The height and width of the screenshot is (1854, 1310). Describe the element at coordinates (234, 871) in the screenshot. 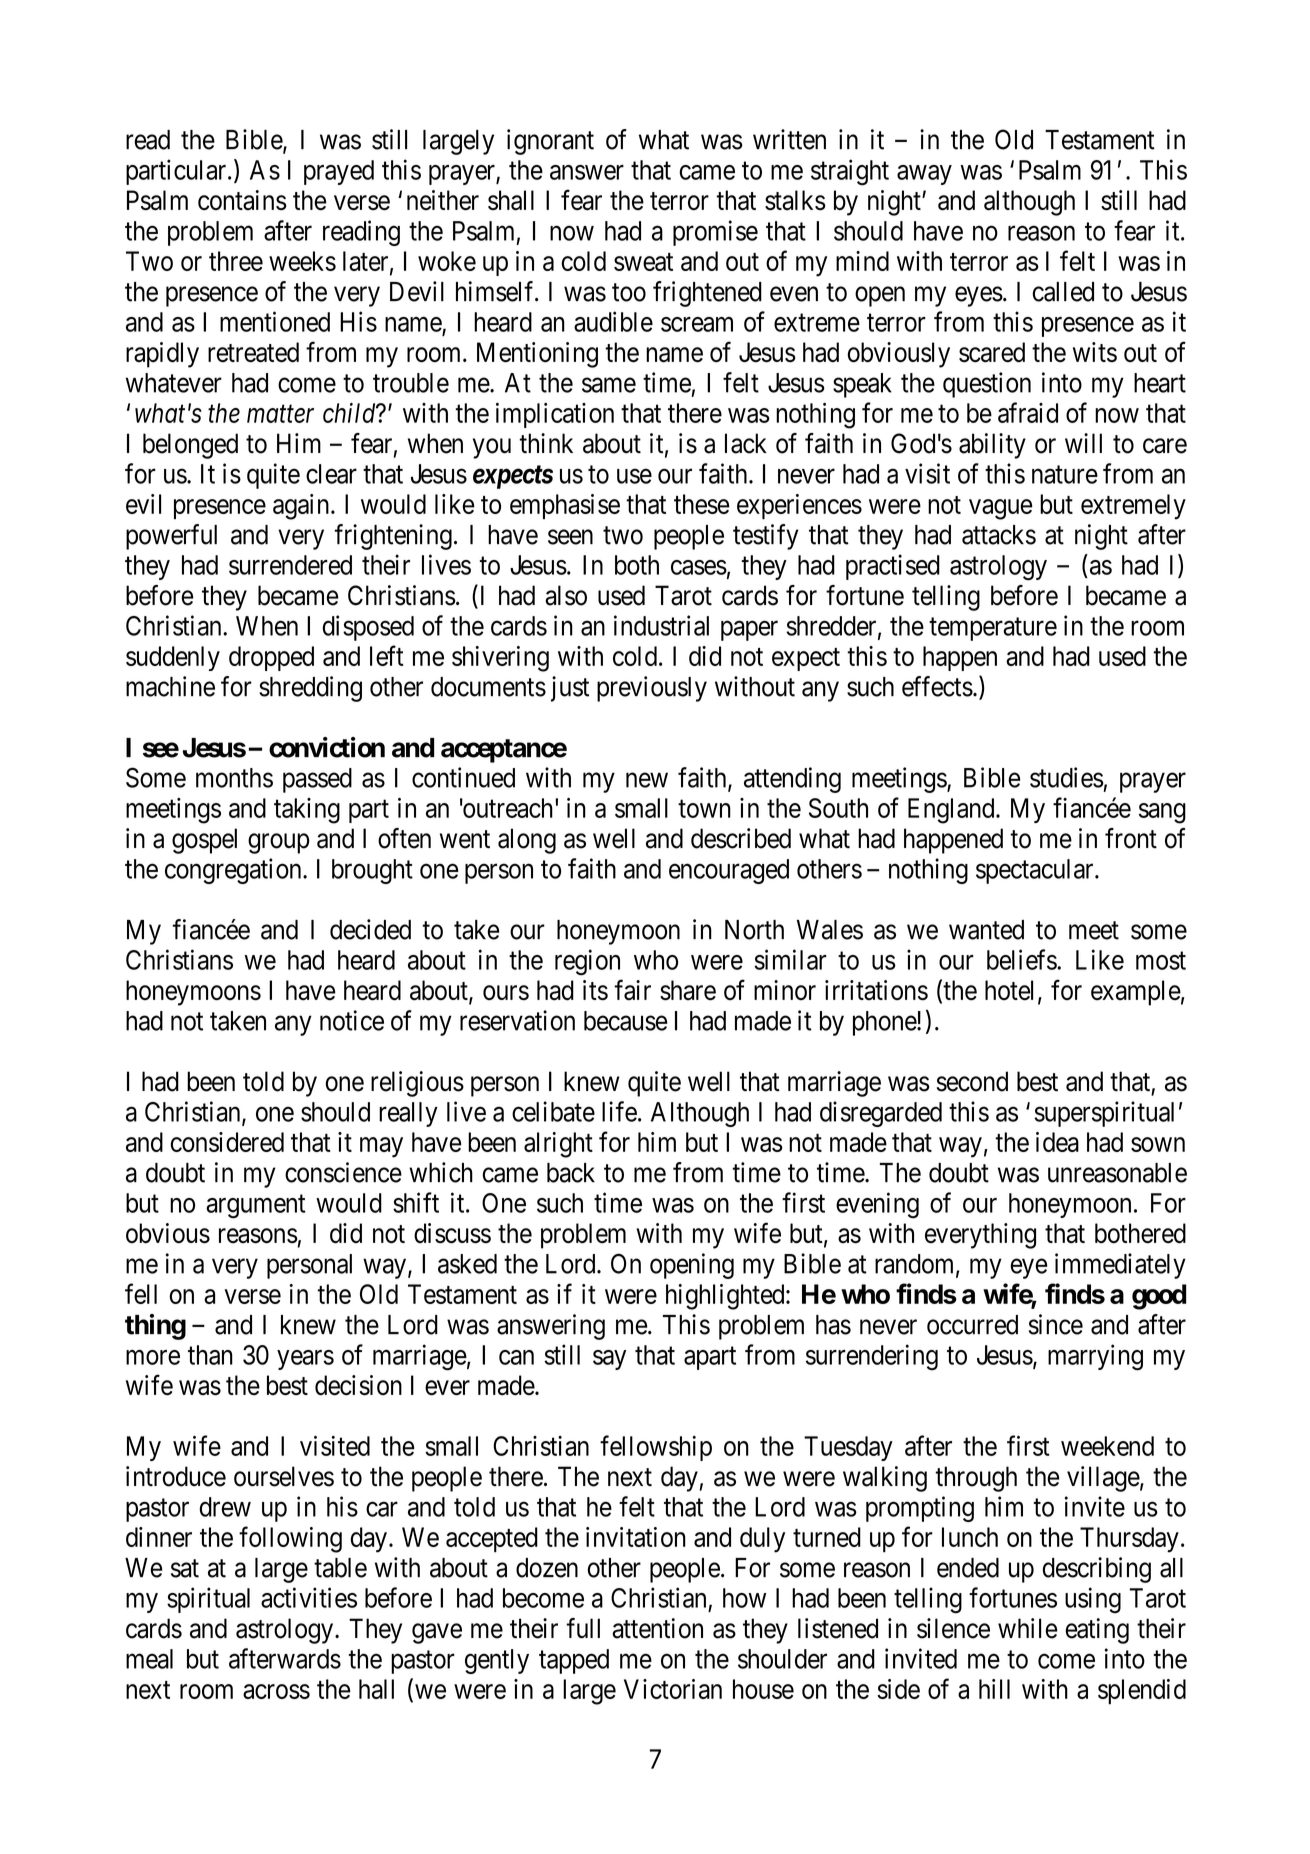

I see `congregation` at that location.
